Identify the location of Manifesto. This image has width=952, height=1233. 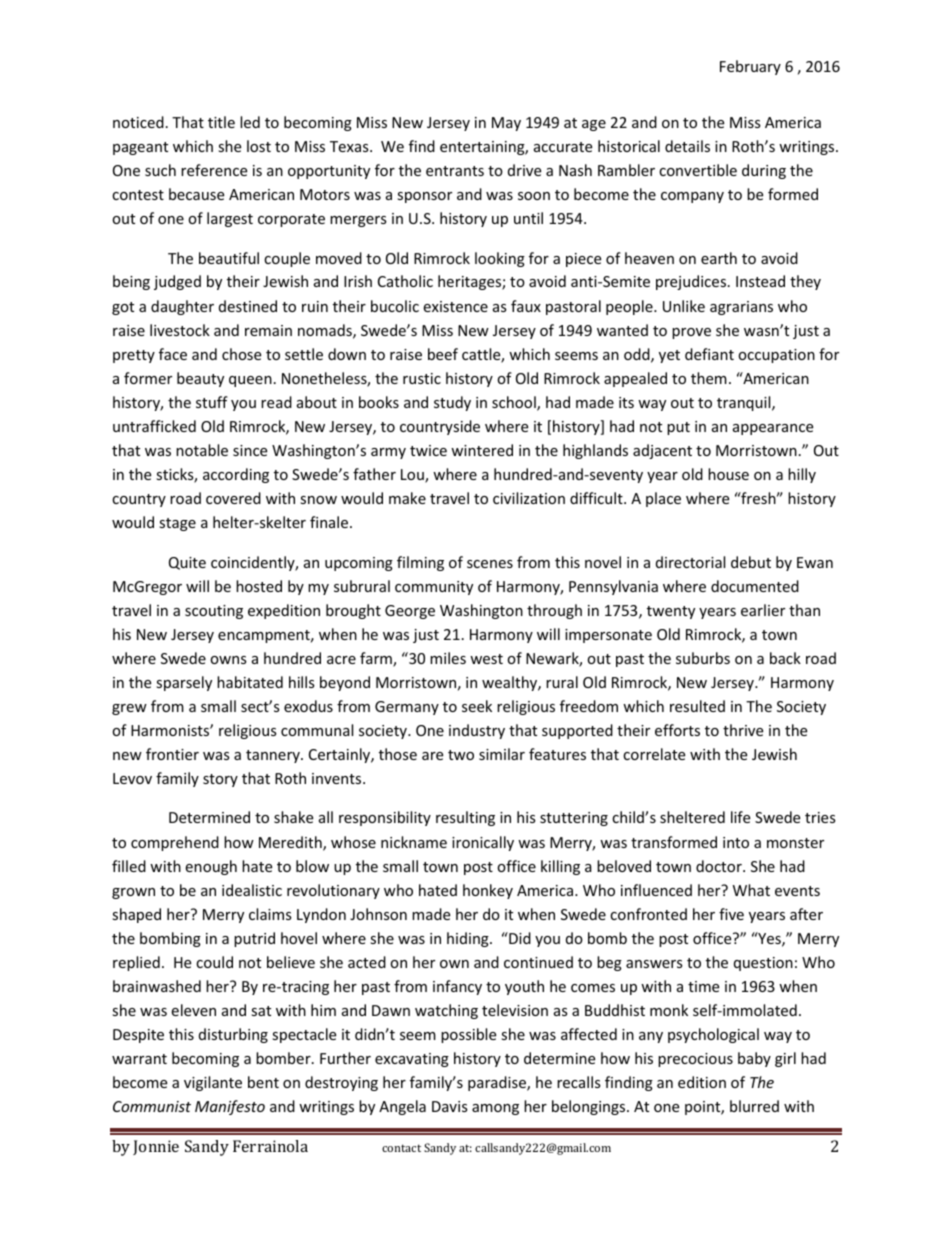
(230, 1107).
